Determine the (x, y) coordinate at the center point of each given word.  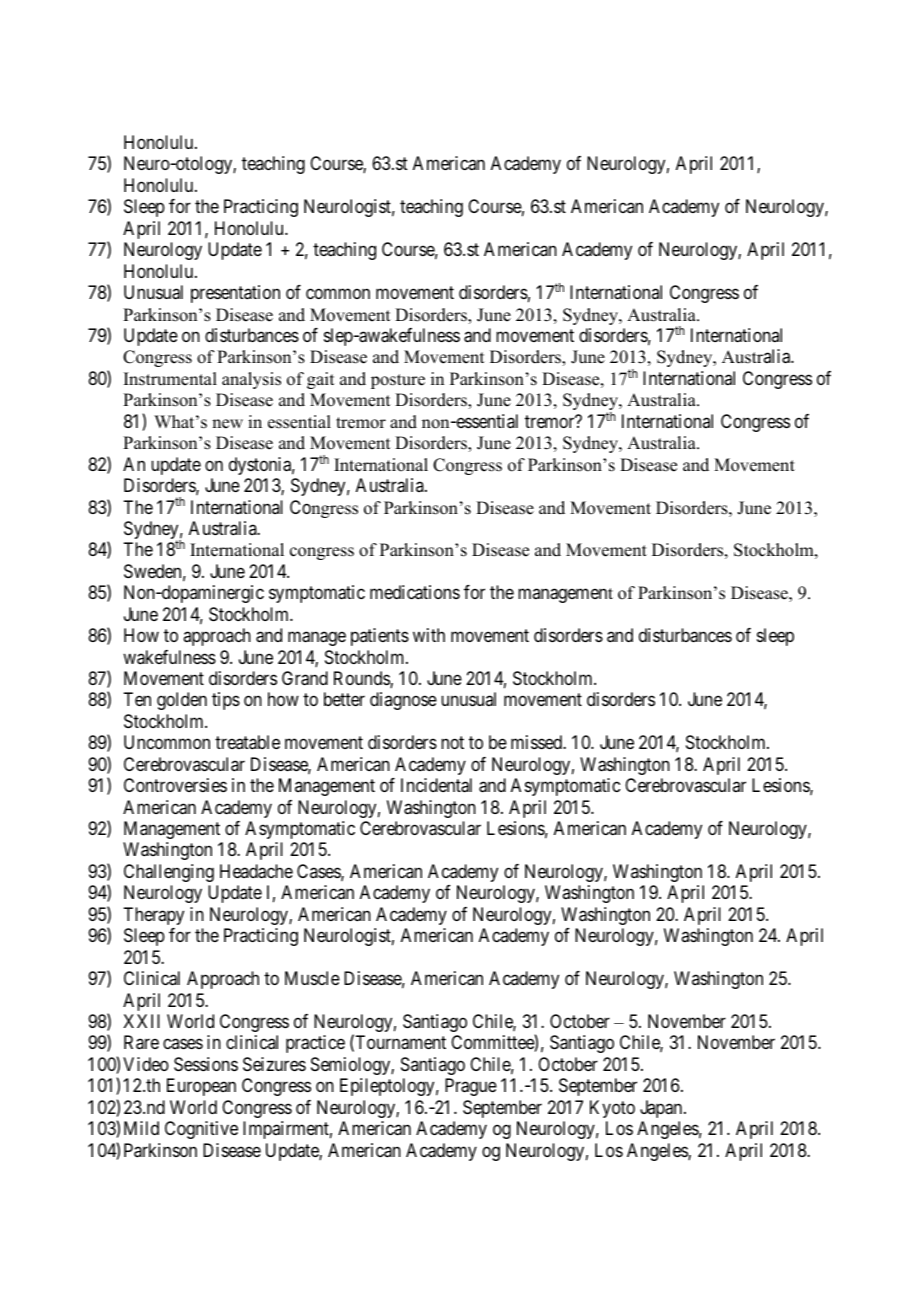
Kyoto (612, 1109)
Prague (471, 1087)
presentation (235, 294)
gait (320, 380)
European (201, 1087)
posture (398, 381)
